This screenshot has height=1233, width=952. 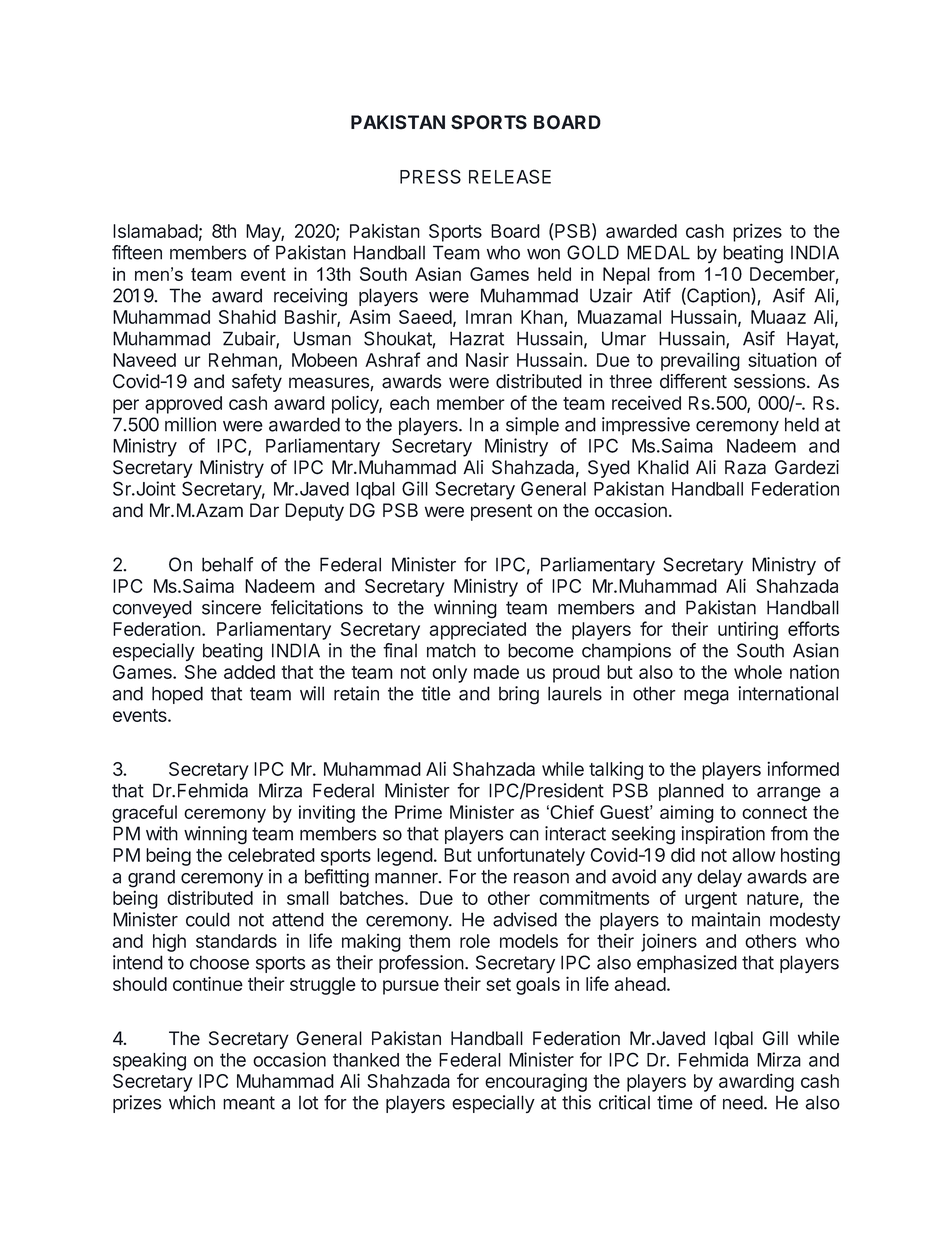 I want to click on could, so click(x=208, y=919).
